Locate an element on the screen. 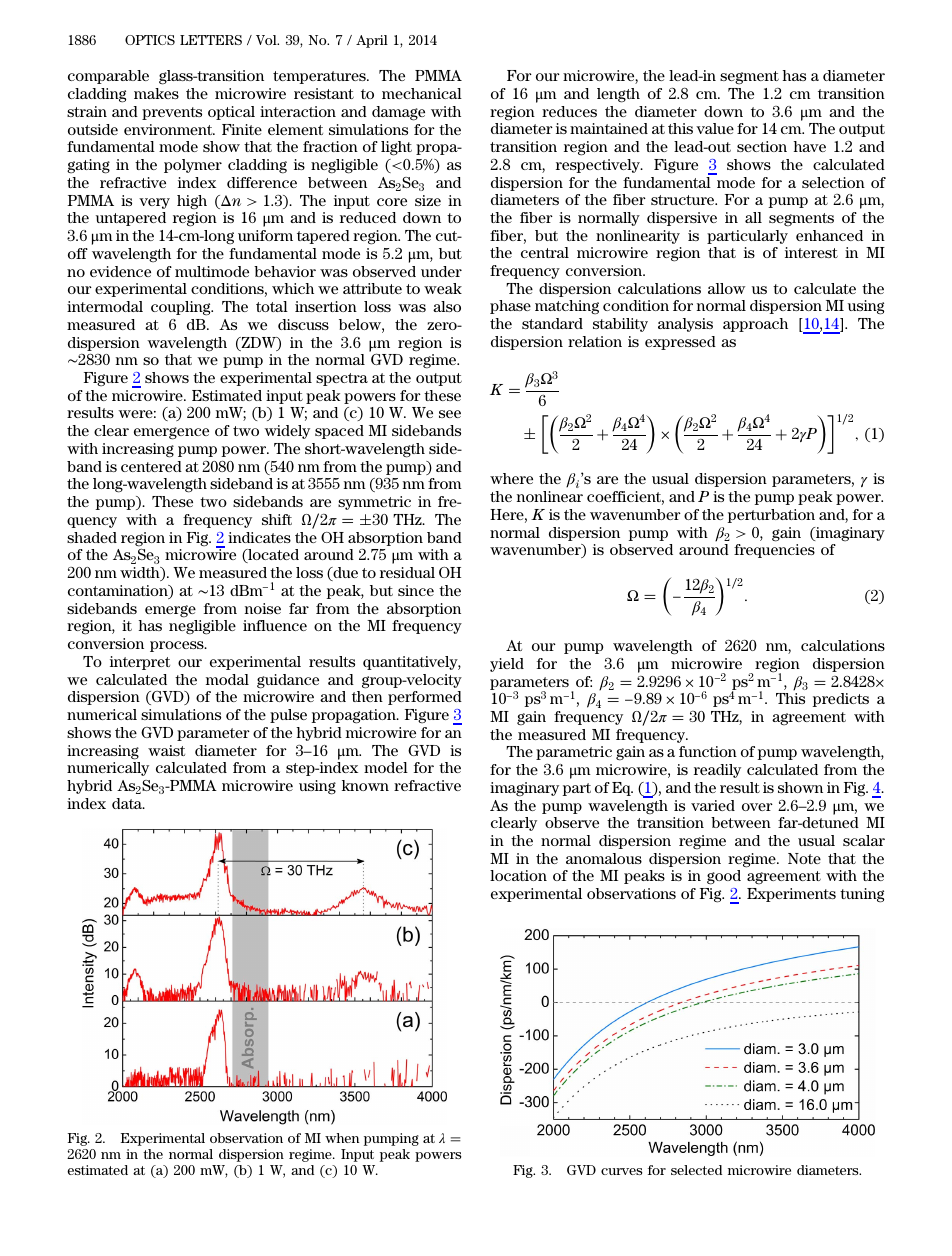  frequencies is located at coordinates (774, 551).
